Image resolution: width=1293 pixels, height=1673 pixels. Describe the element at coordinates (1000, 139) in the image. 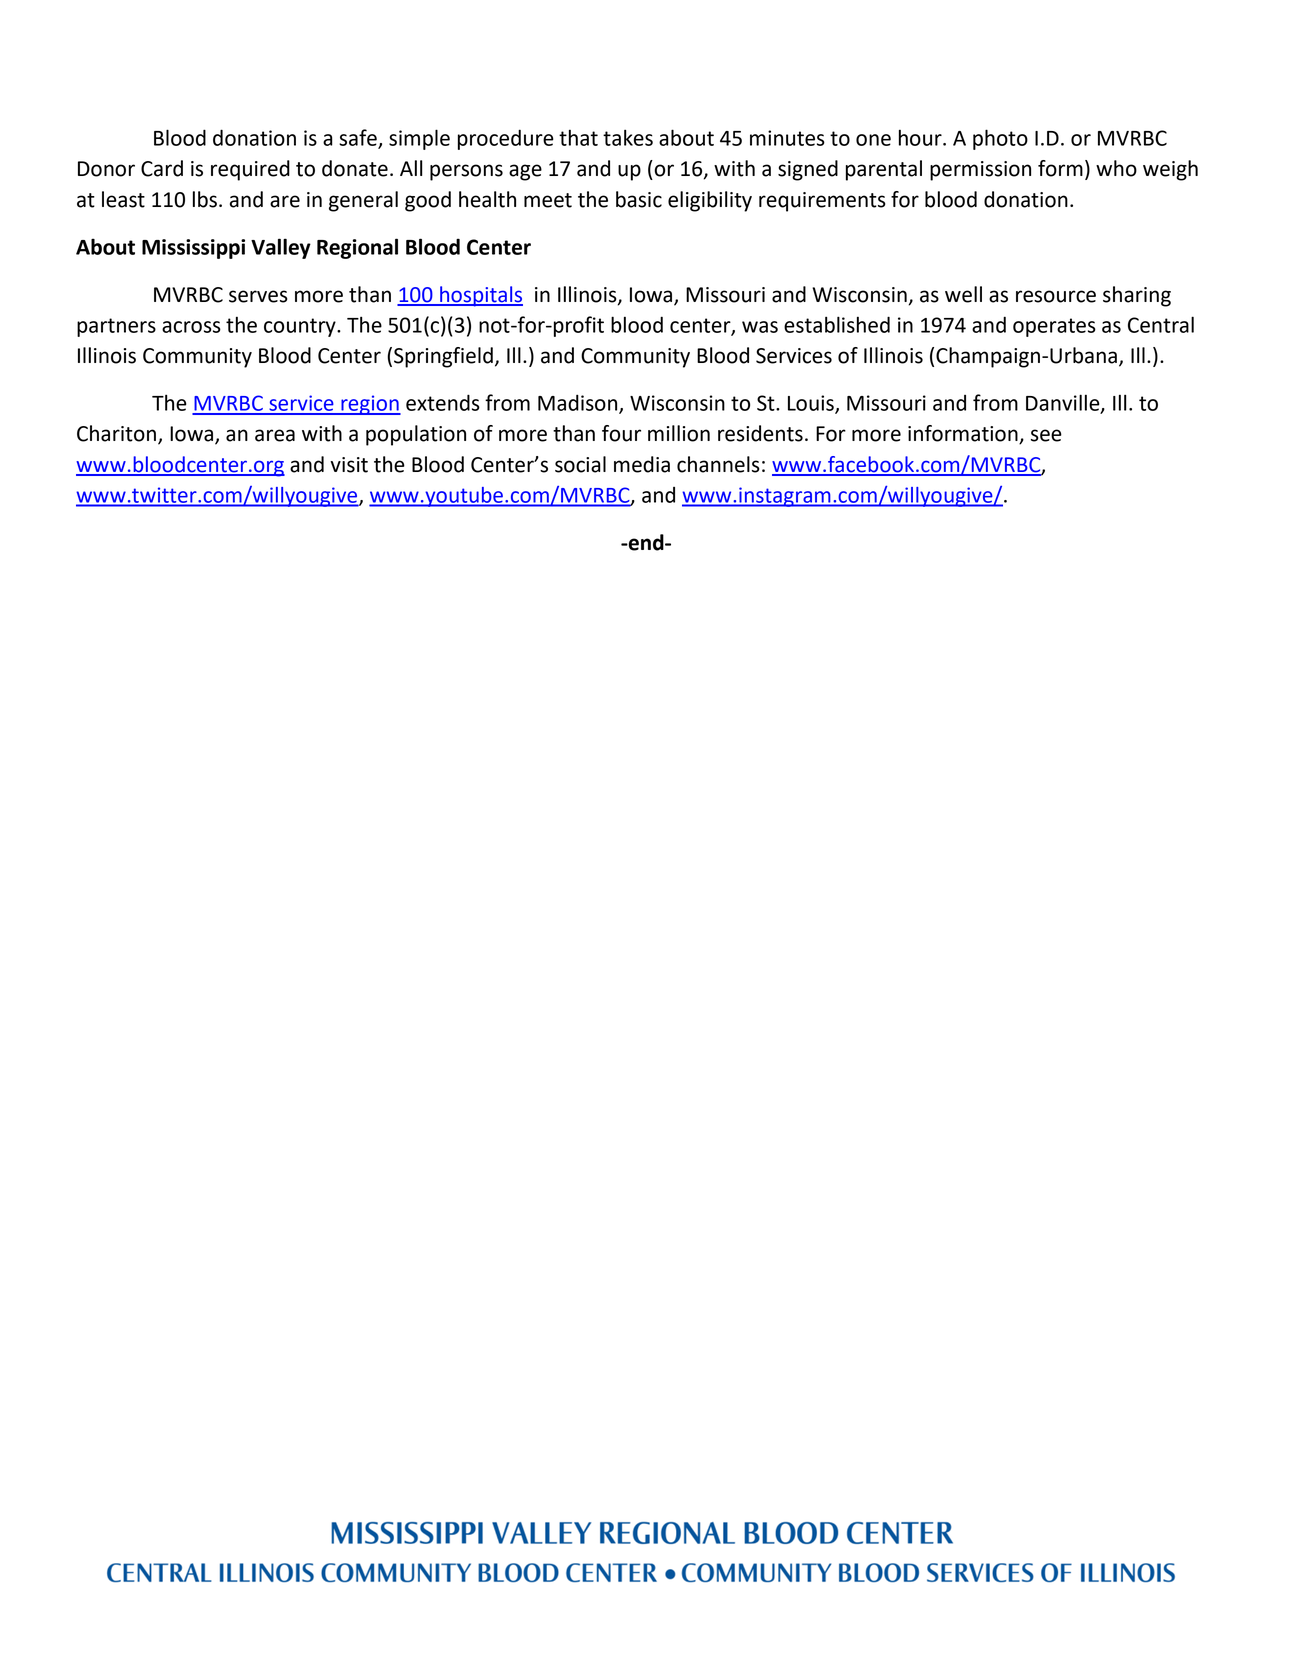

I see `photo` at that location.
